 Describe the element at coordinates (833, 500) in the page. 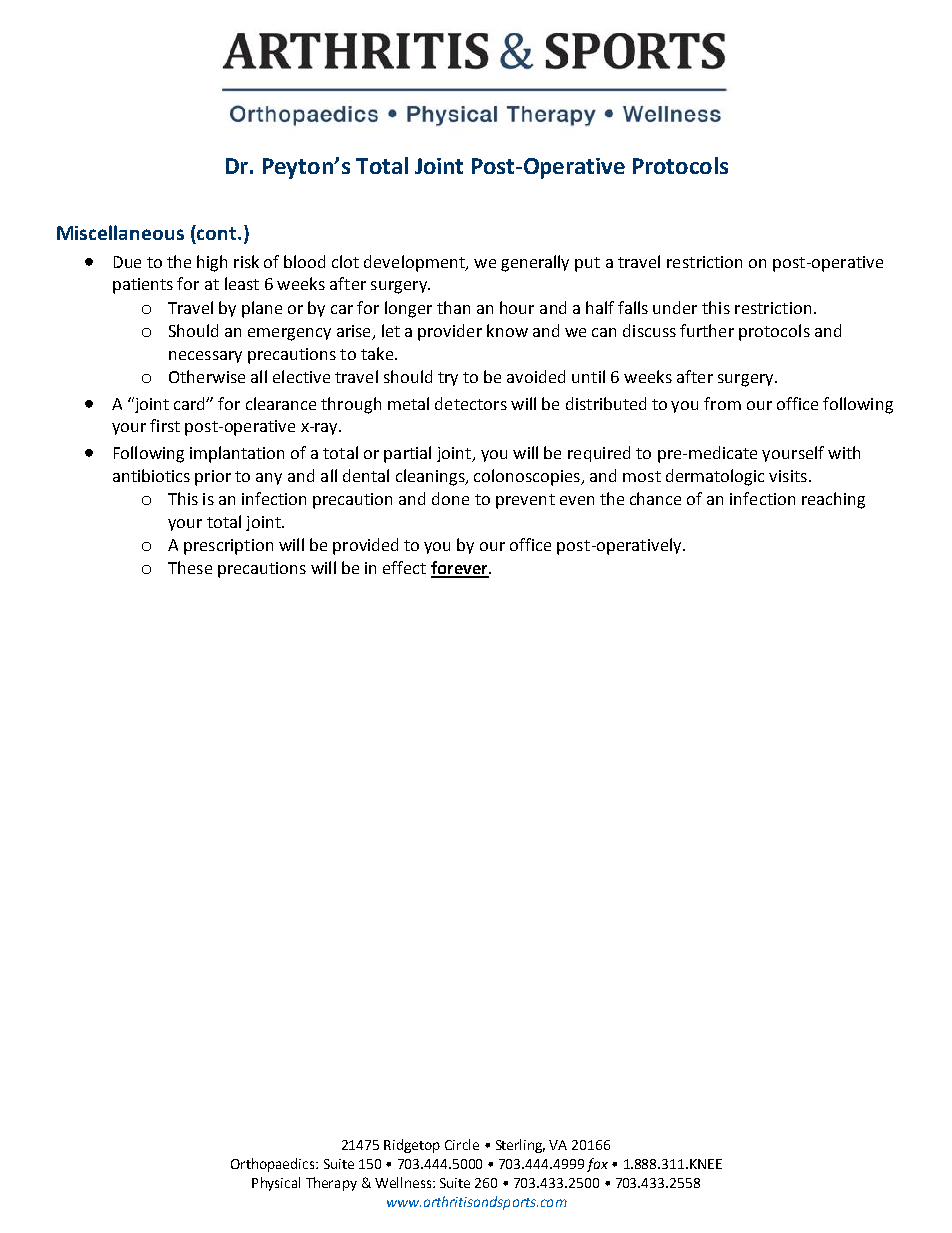

I see `reaching` at that location.
